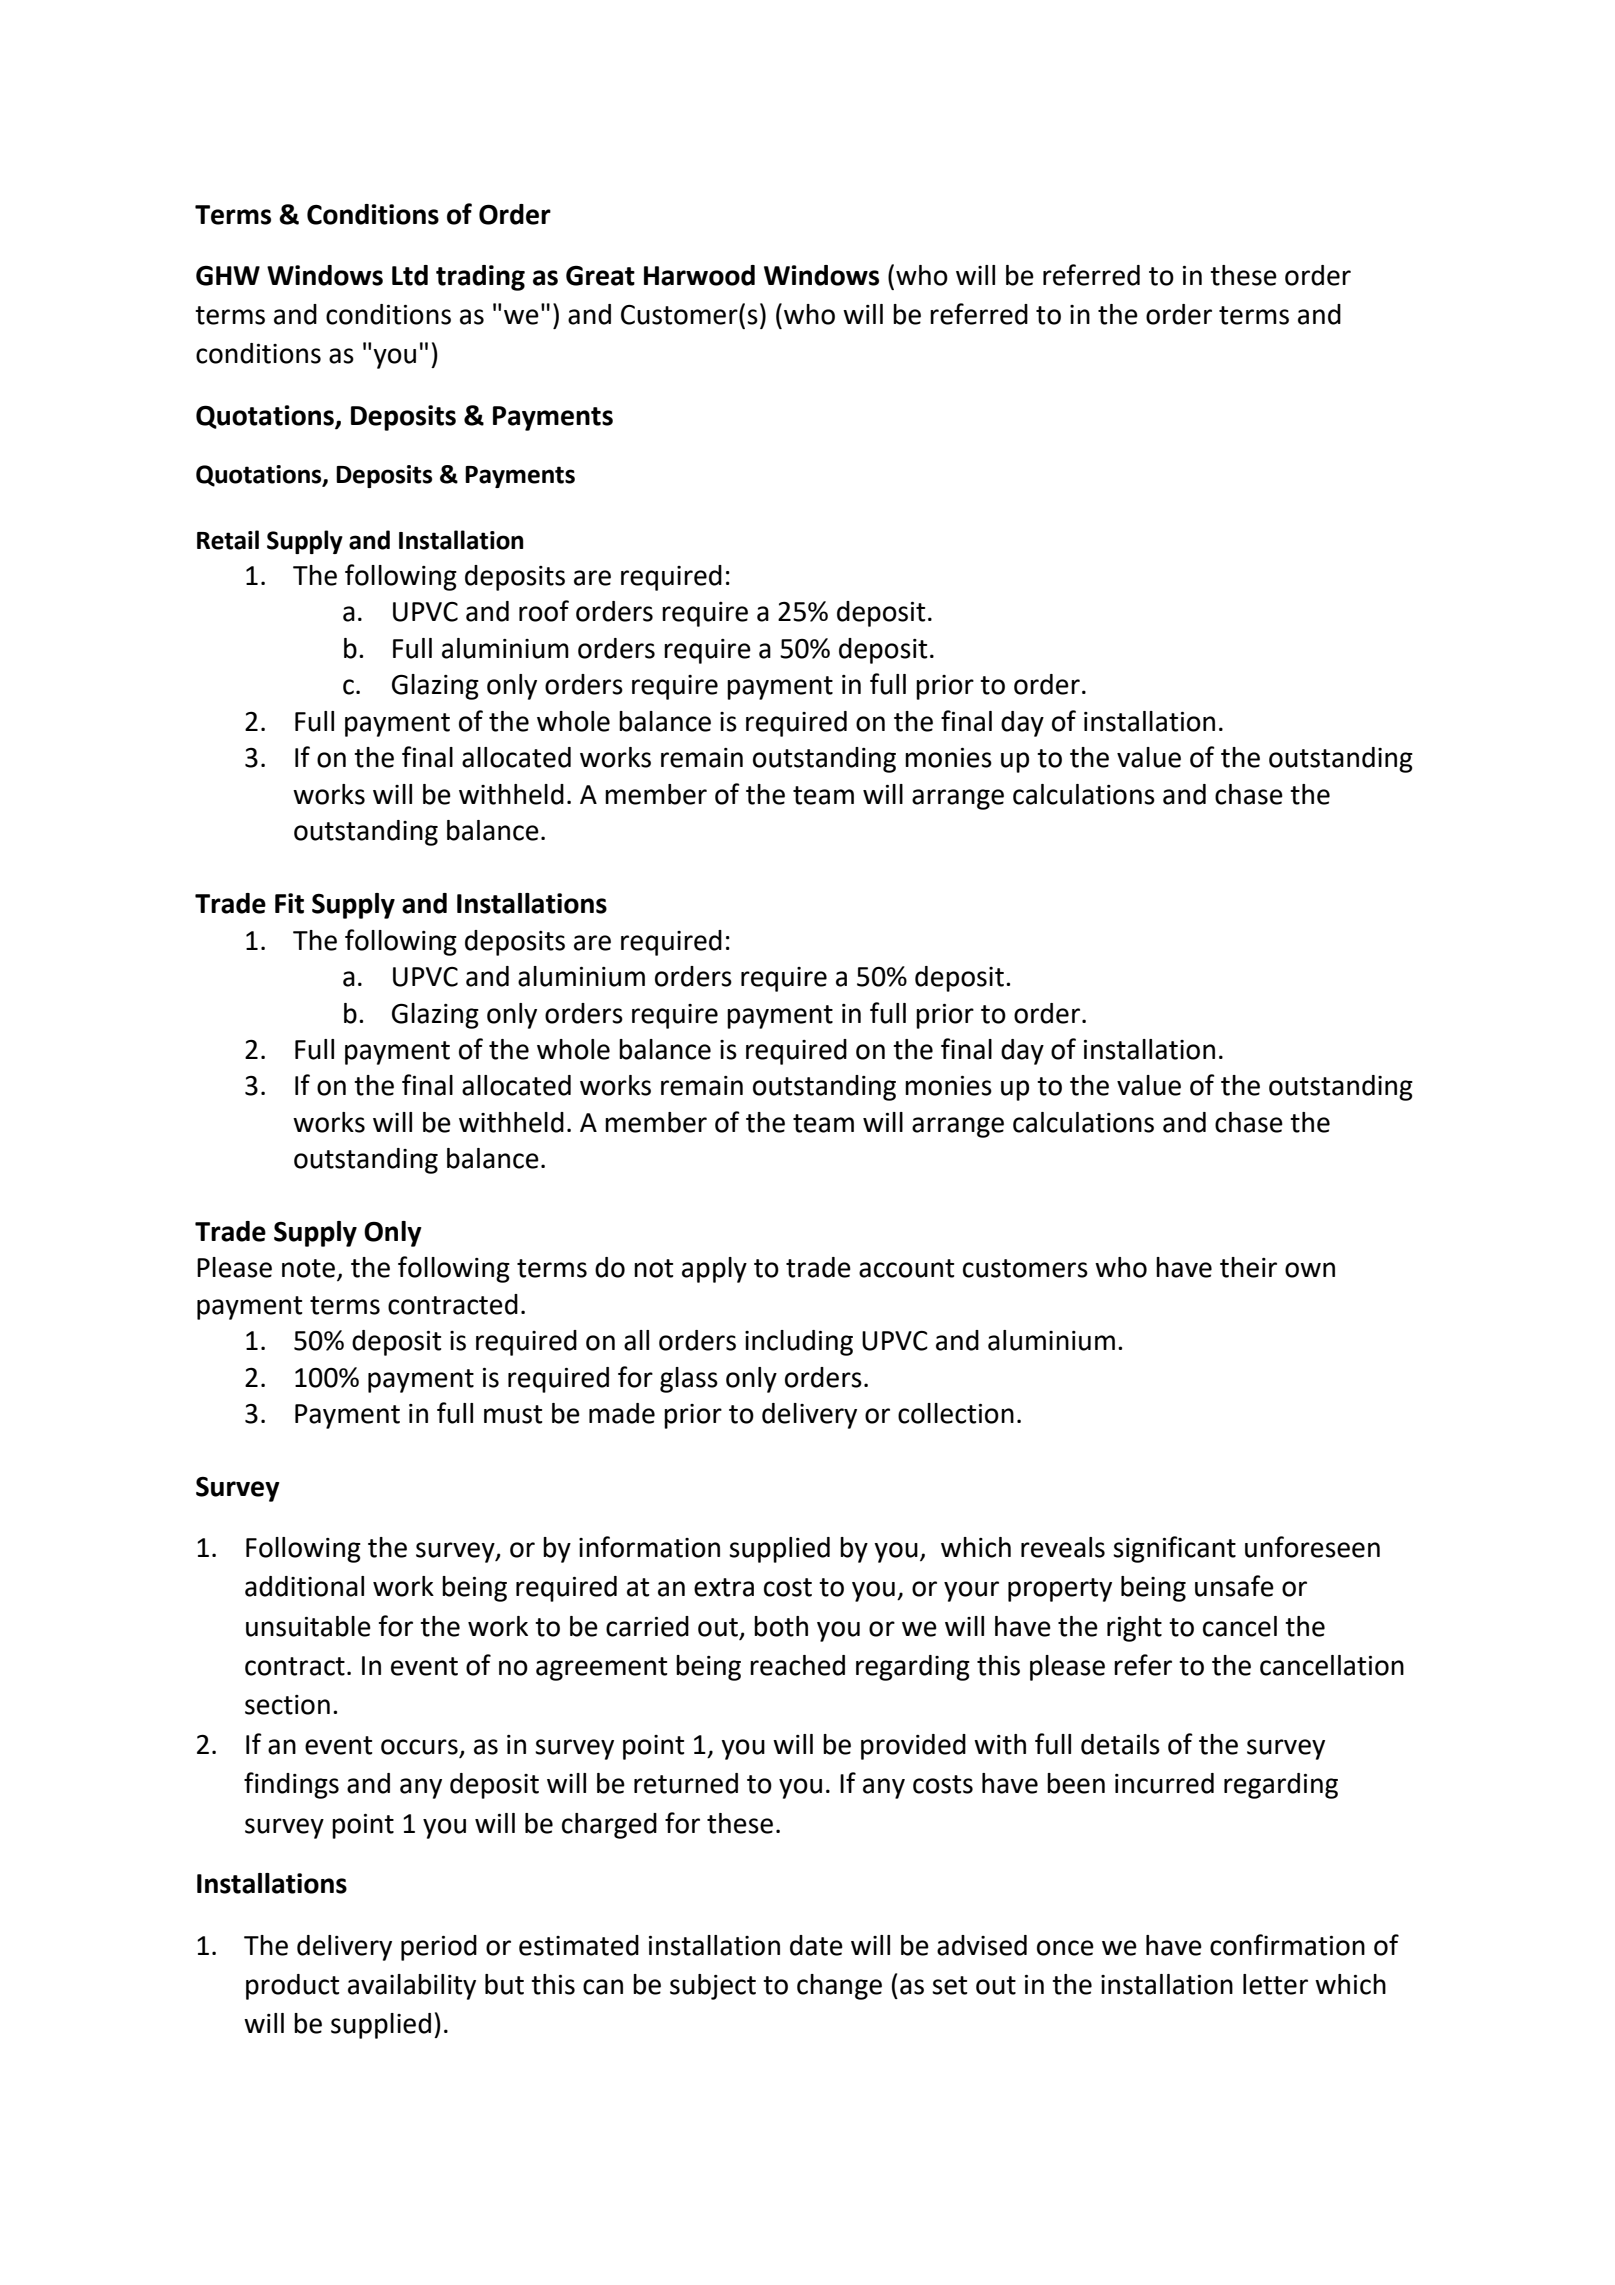  What do you see at coordinates (289, 903) in the screenshot?
I see `Fit` at bounding box center [289, 903].
